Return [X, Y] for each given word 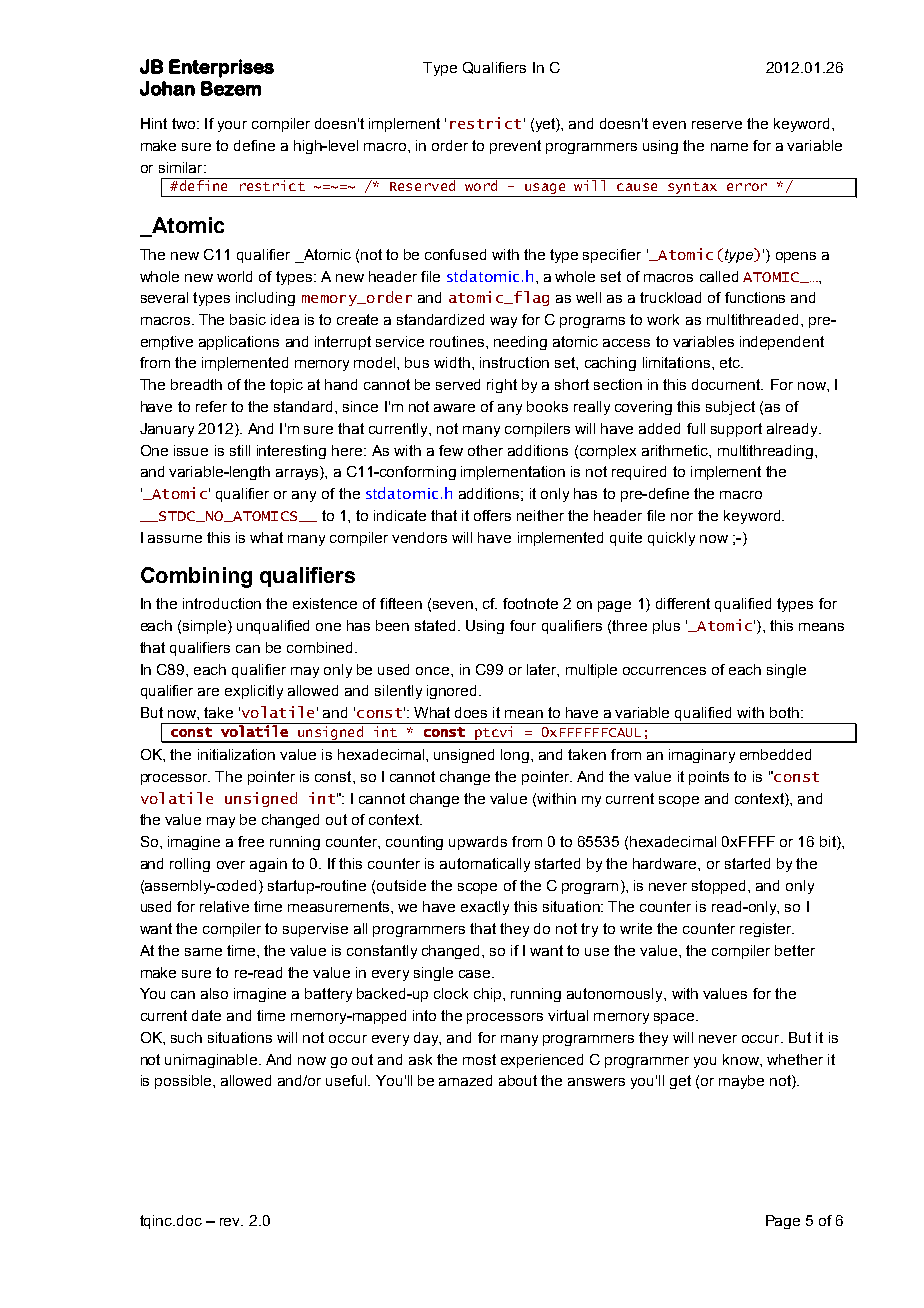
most [479, 1059]
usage [545, 190]
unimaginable [212, 1061]
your [232, 126]
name [729, 147]
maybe [741, 1082]
